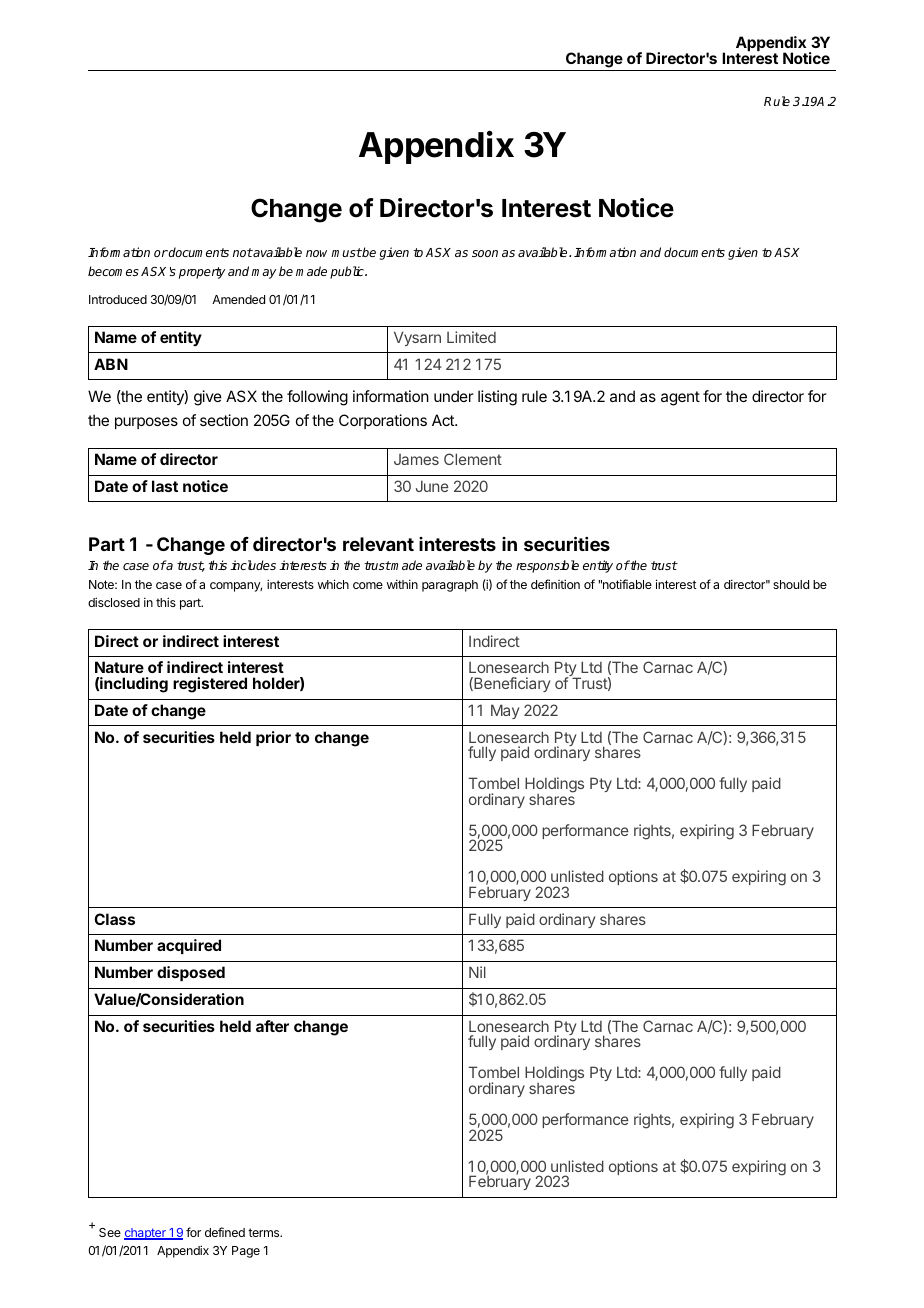  What do you see at coordinates (680, 398) in the screenshot?
I see `agent` at bounding box center [680, 398].
